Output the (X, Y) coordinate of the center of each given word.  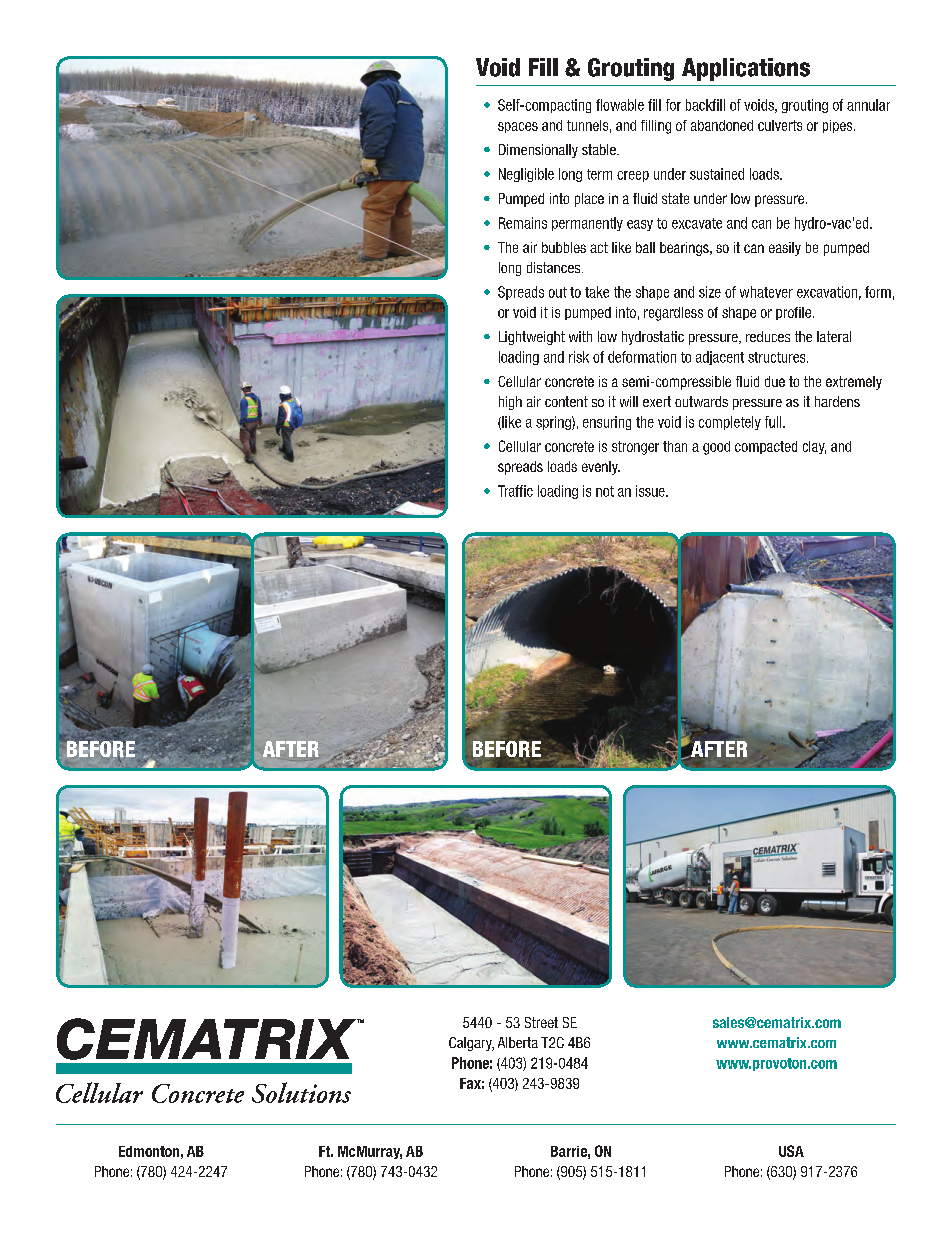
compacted (766, 447)
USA (791, 1151)
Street (541, 1022)
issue (651, 491)
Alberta (518, 1042)
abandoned (722, 125)
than (675, 446)
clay (814, 447)
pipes (839, 126)
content (566, 401)
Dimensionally (538, 151)
